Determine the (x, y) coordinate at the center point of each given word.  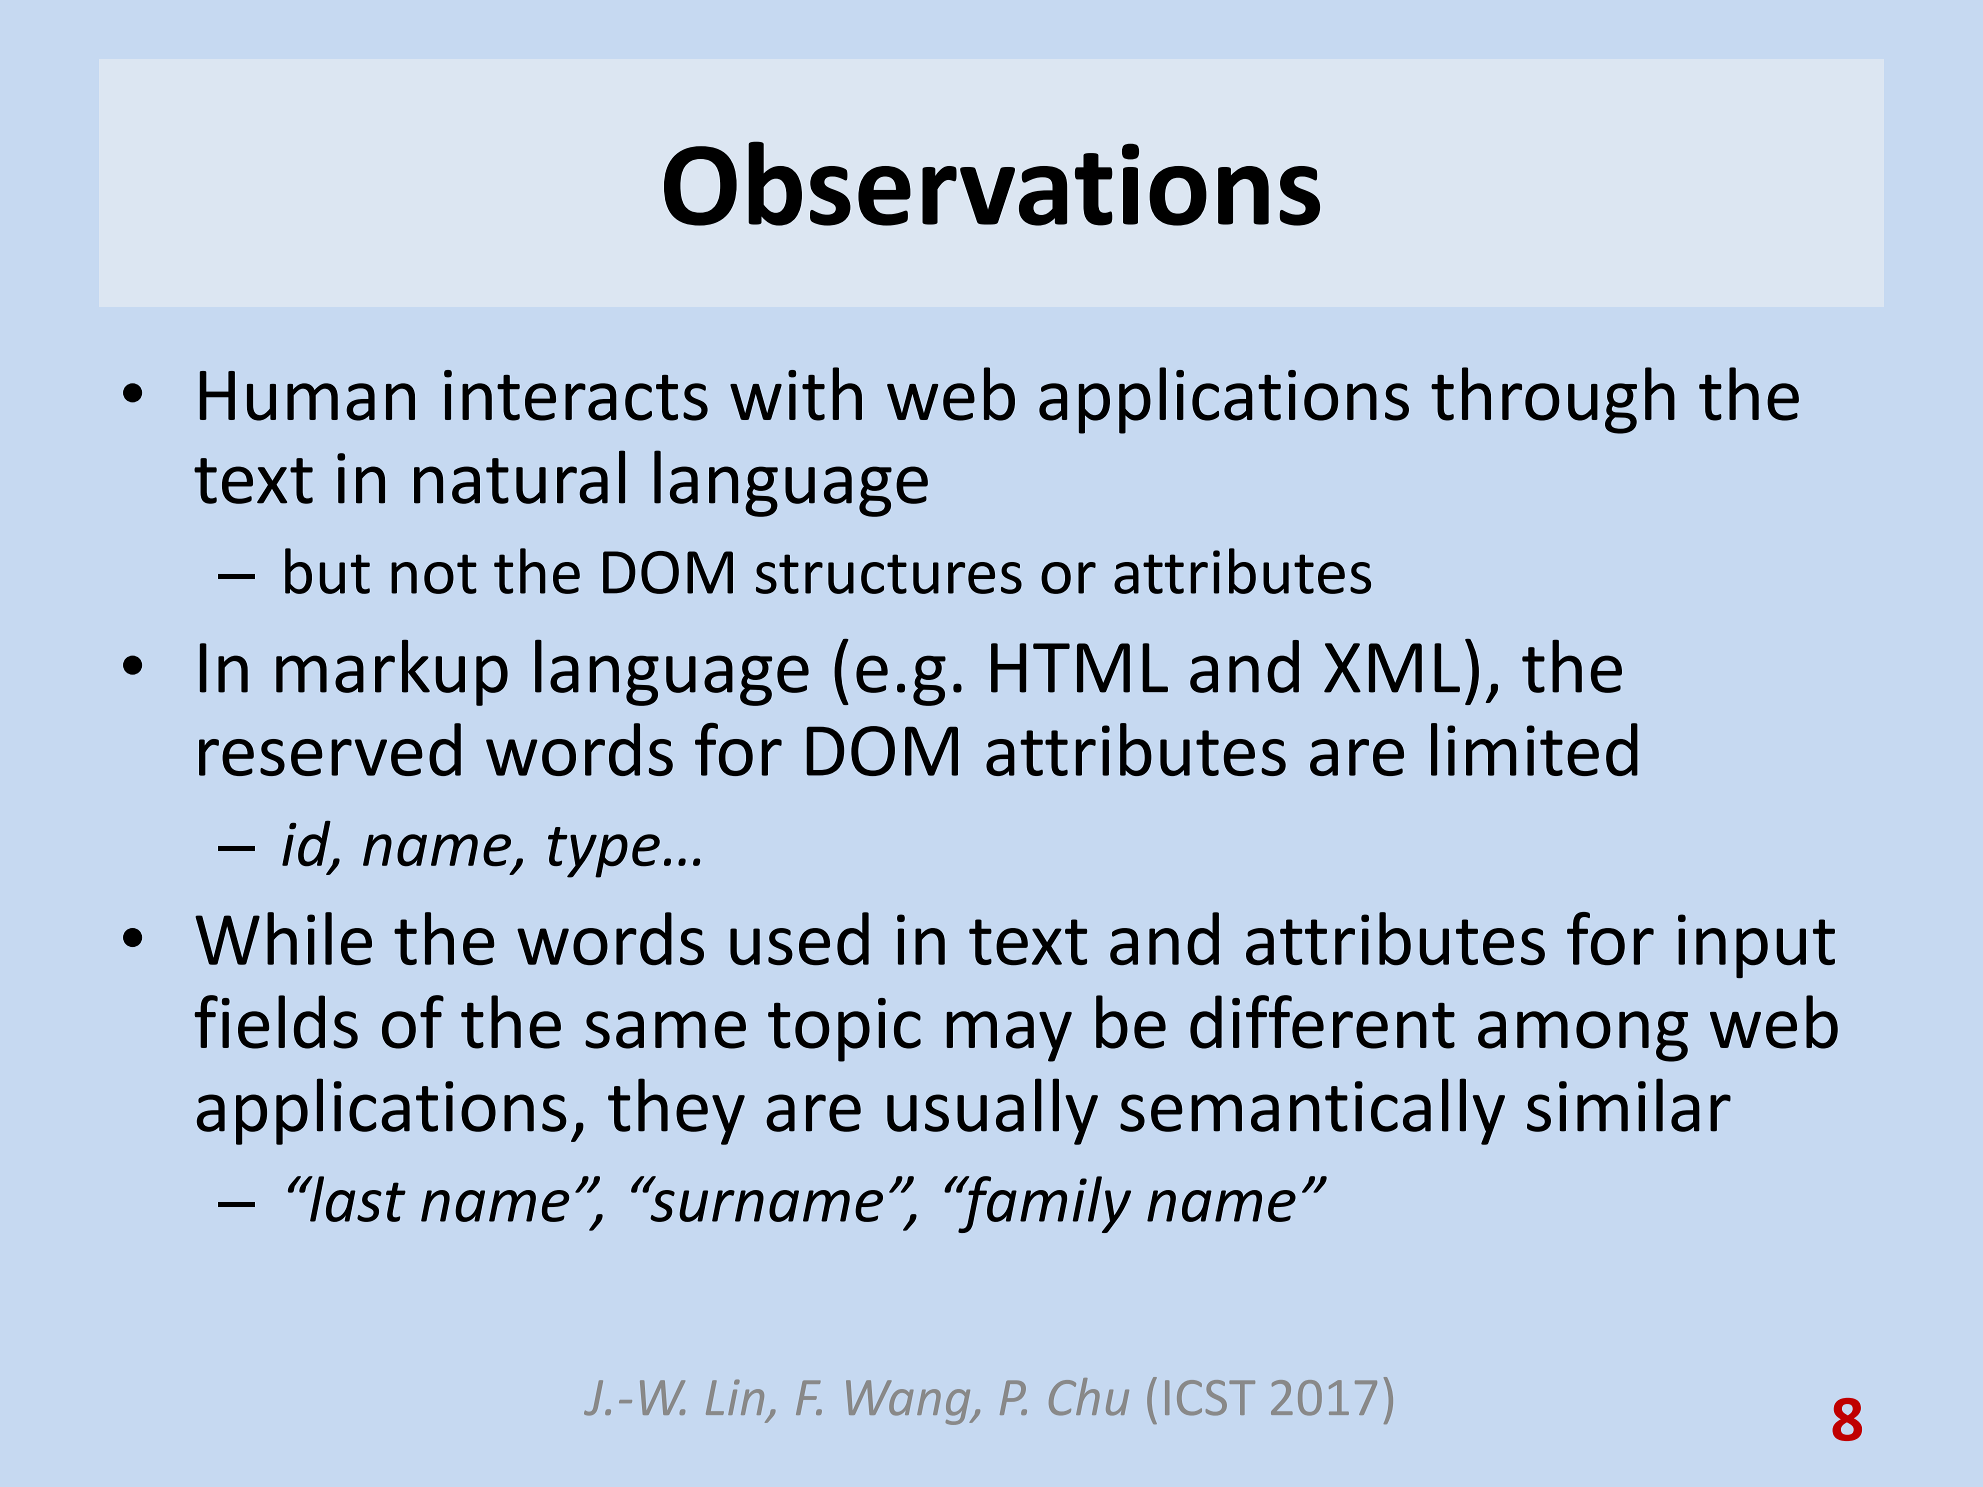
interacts (576, 395)
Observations (992, 183)
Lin (735, 1397)
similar (1629, 1105)
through (1553, 400)
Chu (1089, 1397)
